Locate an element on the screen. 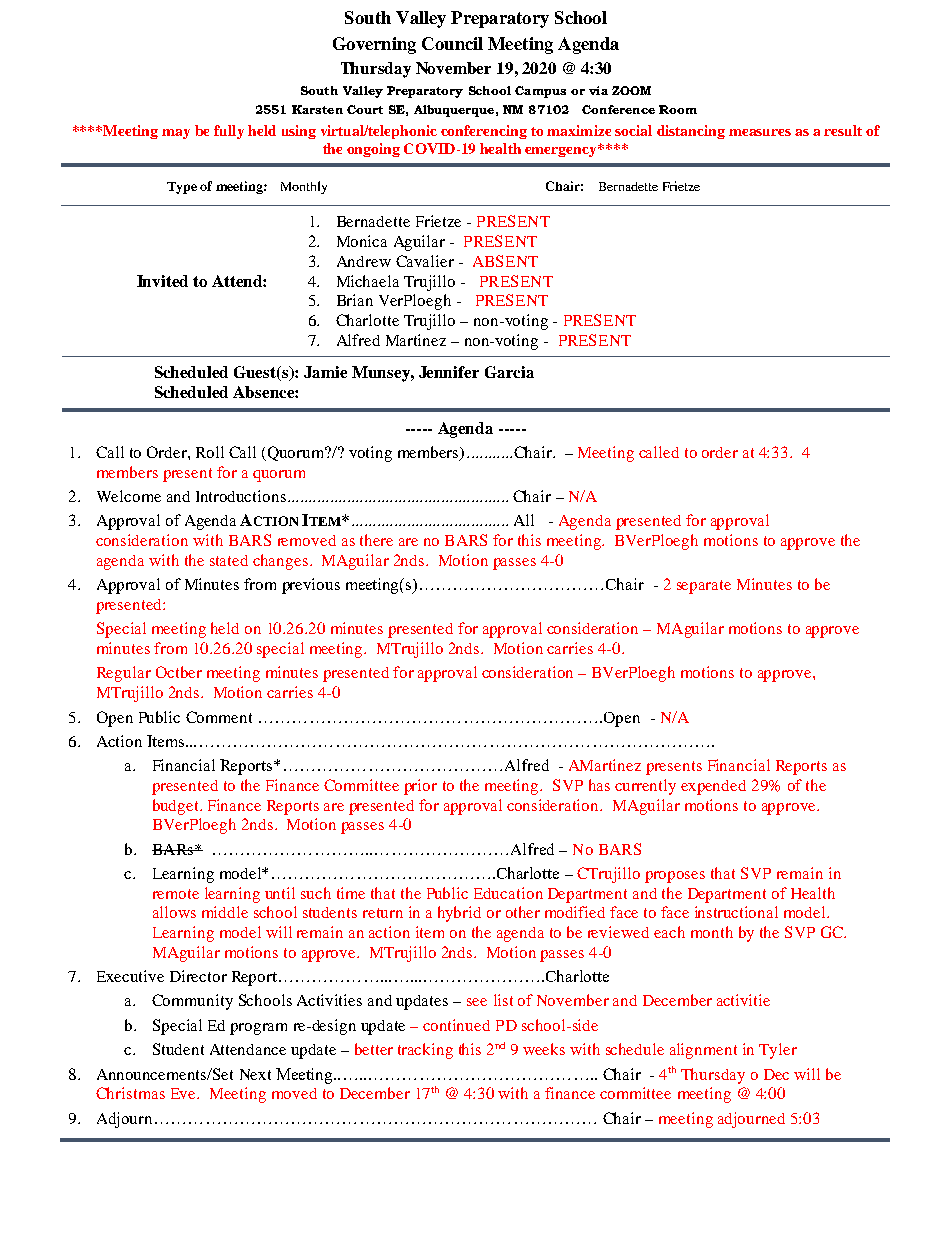  there is located at coordinates (376, 540).
